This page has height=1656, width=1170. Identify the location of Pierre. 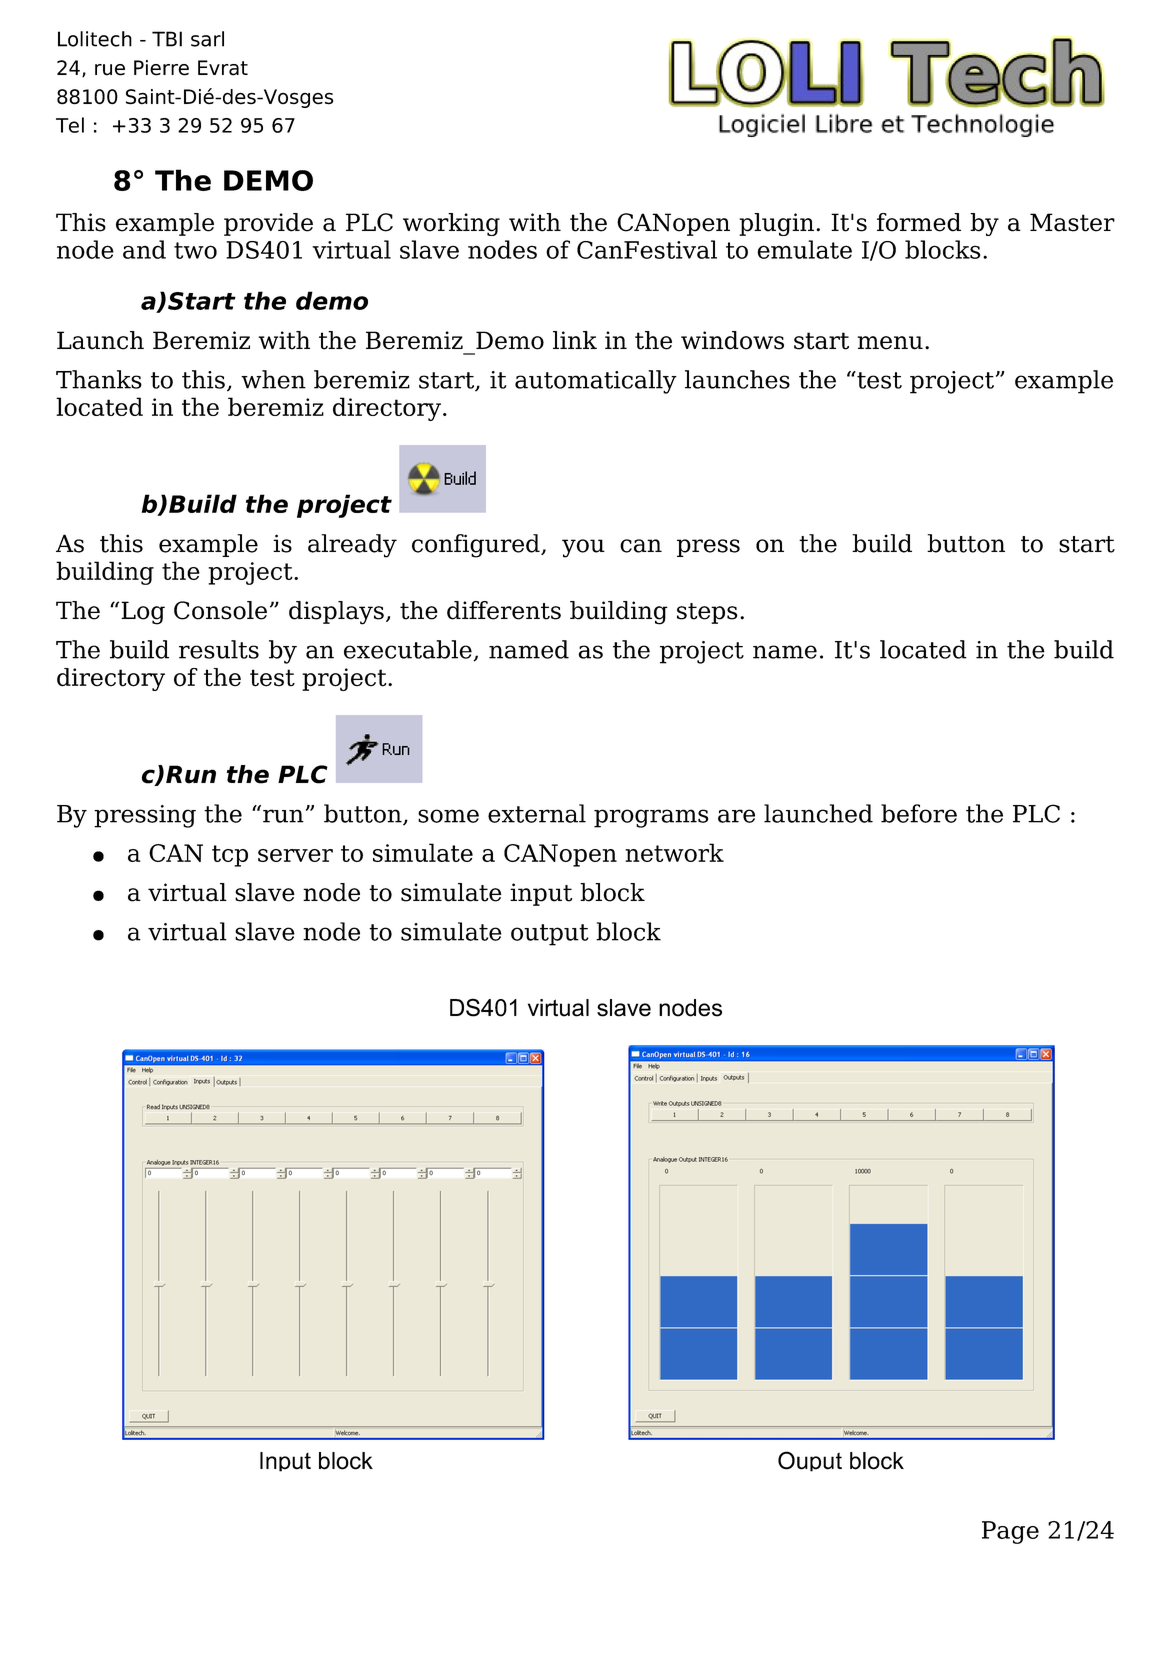
(161, 68).
